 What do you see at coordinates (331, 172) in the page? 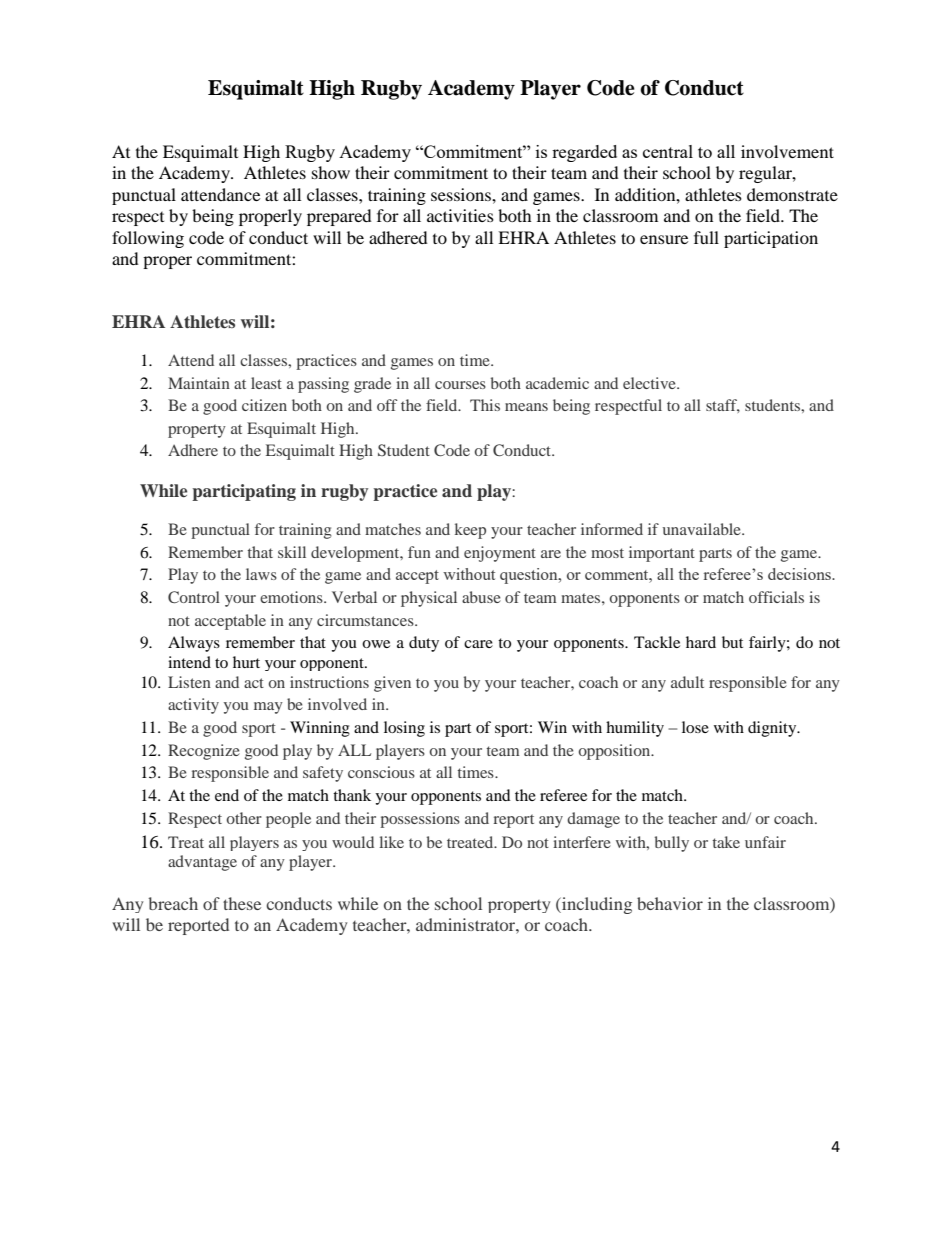
I see `show` at bounding box center [331, 172].
